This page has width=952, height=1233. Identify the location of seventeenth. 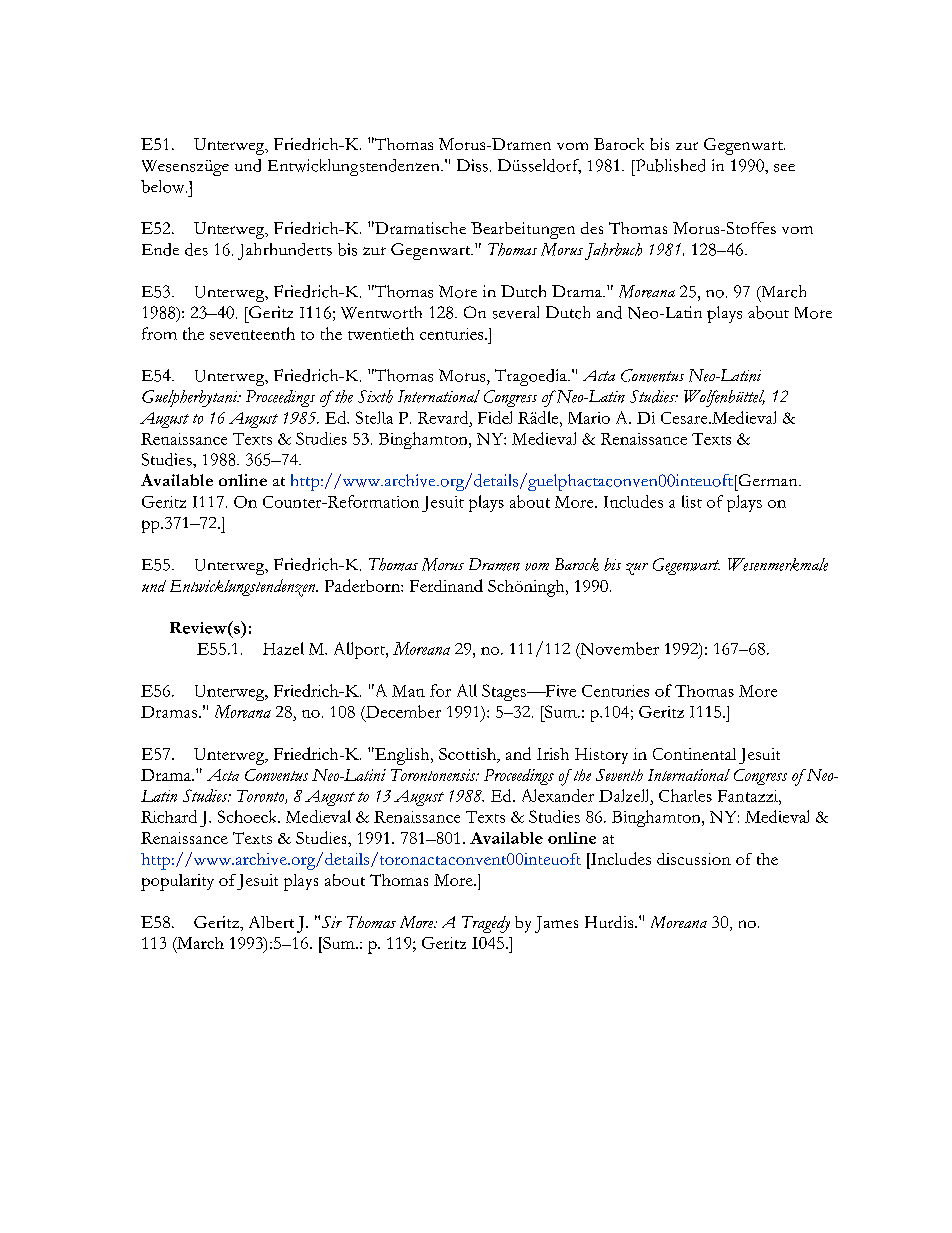
(252, 333).
